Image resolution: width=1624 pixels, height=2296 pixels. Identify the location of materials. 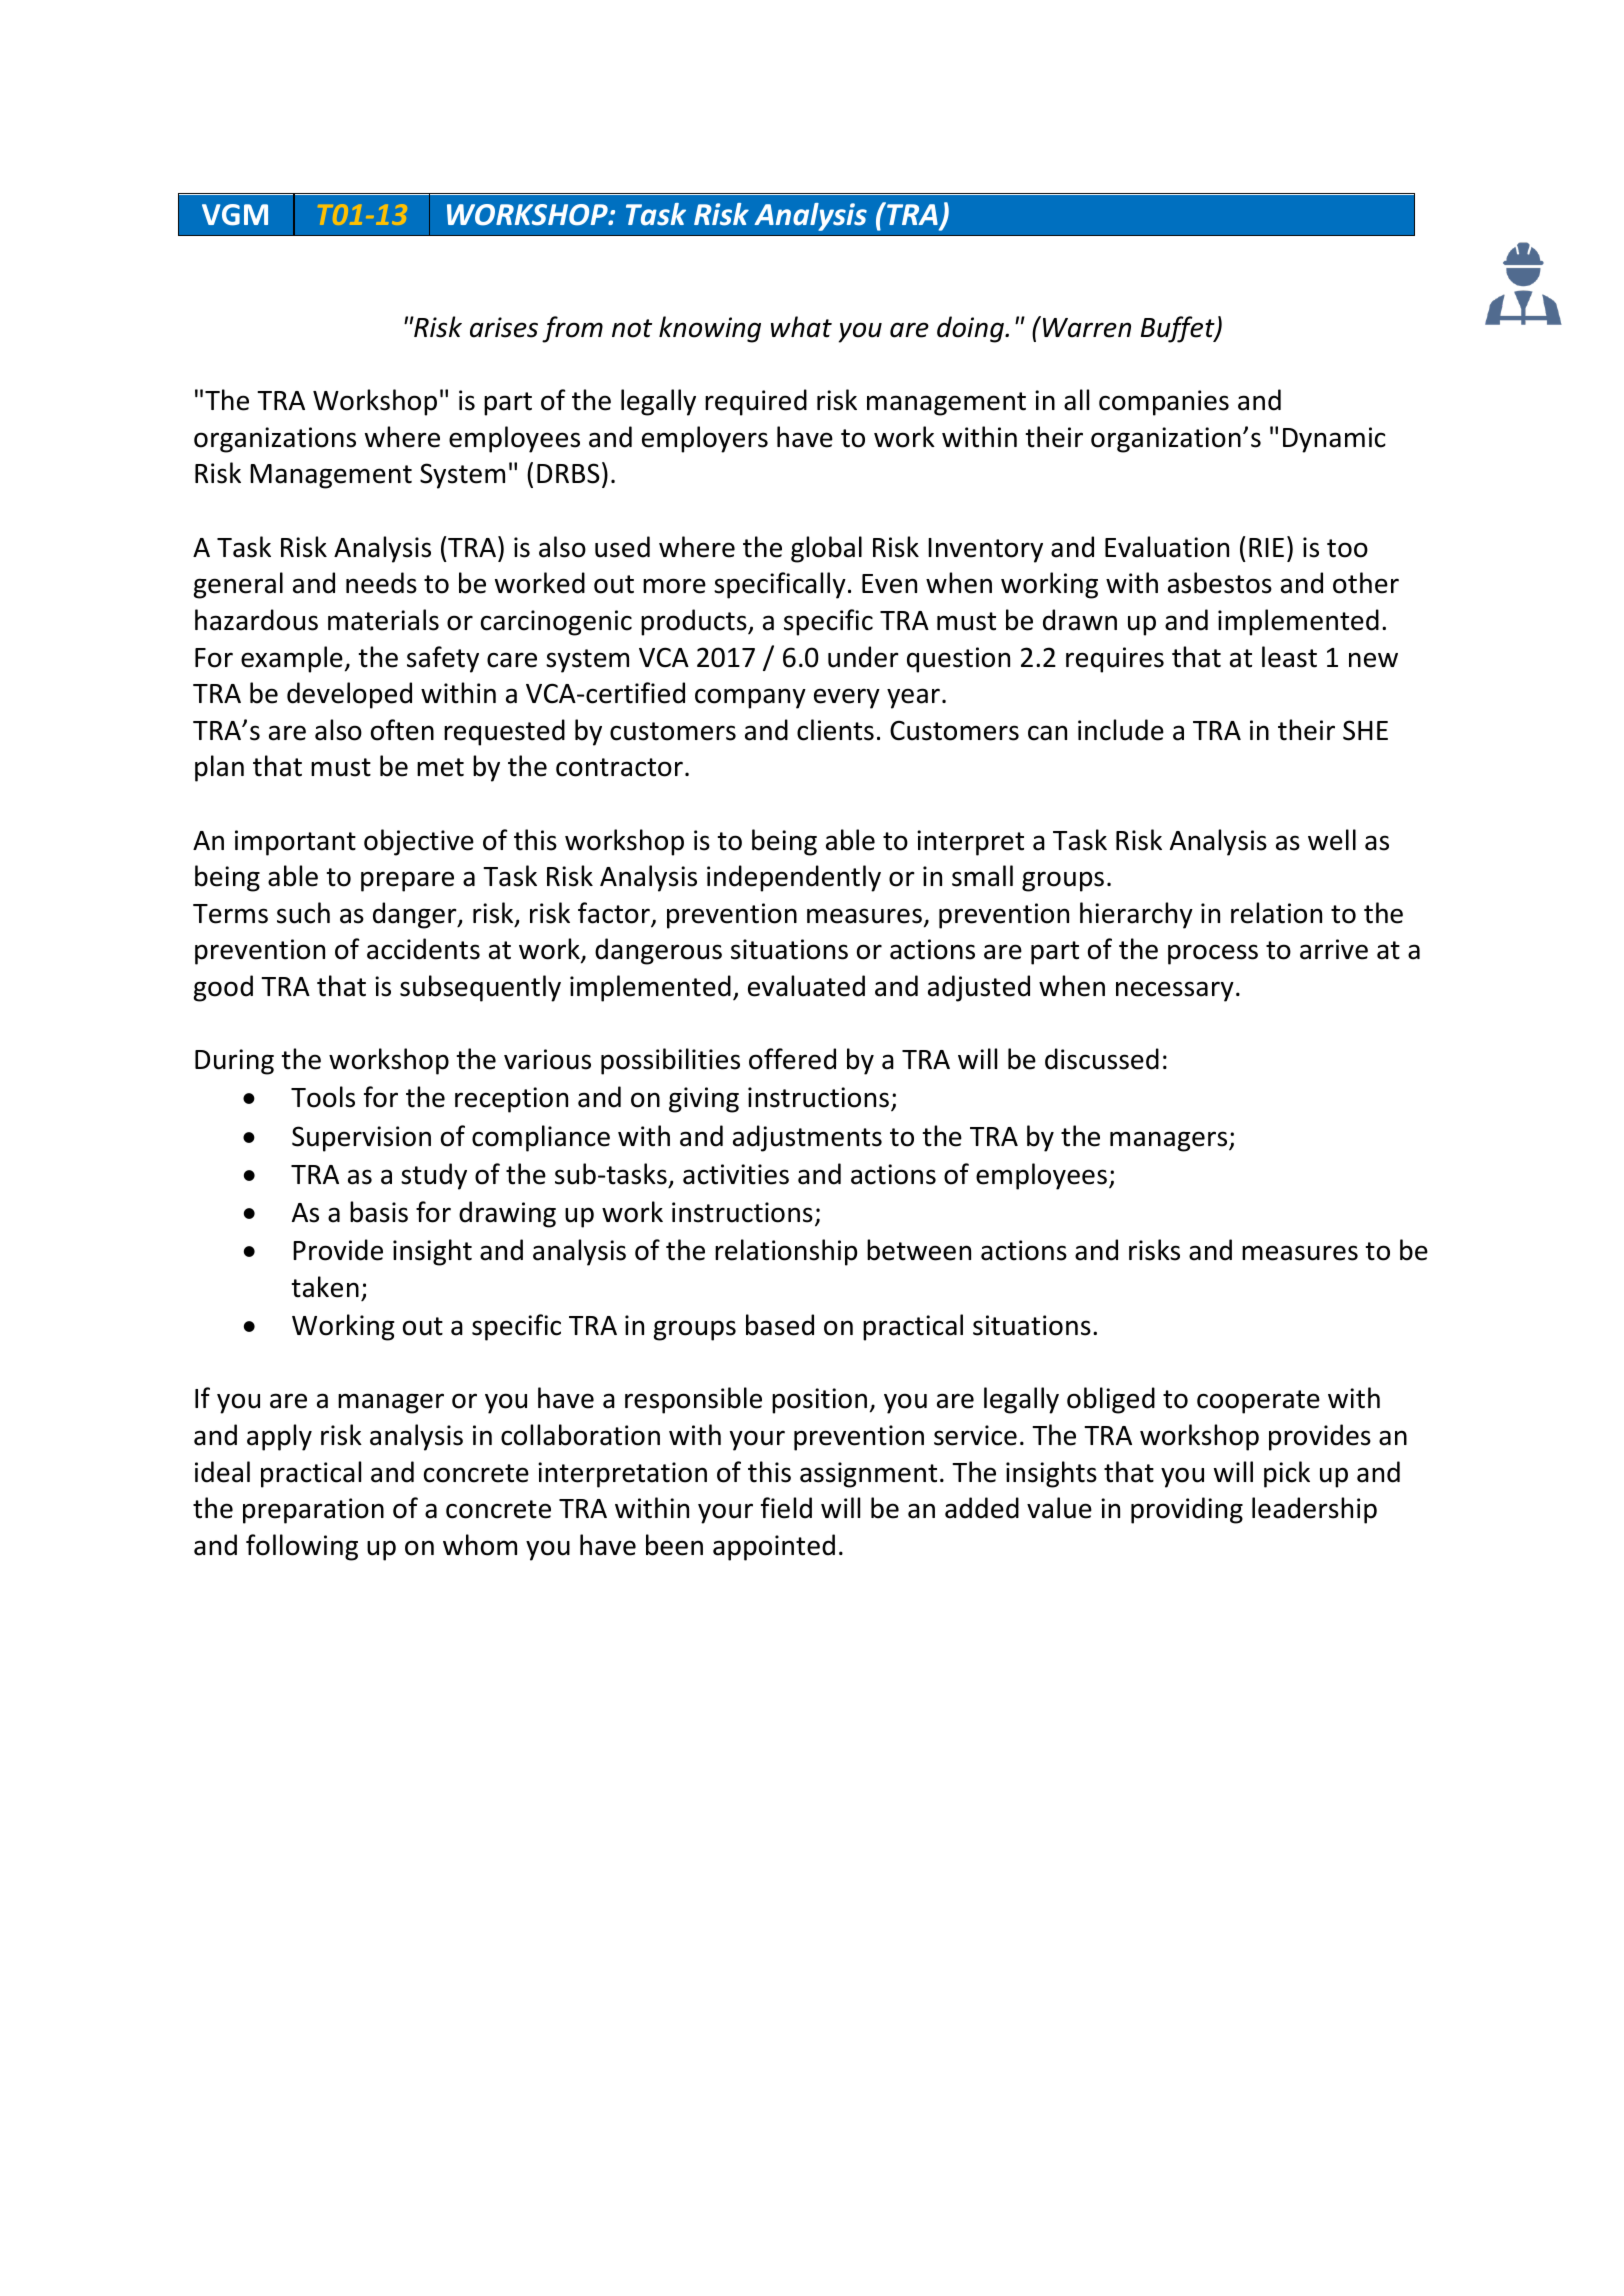
(383, 620).
